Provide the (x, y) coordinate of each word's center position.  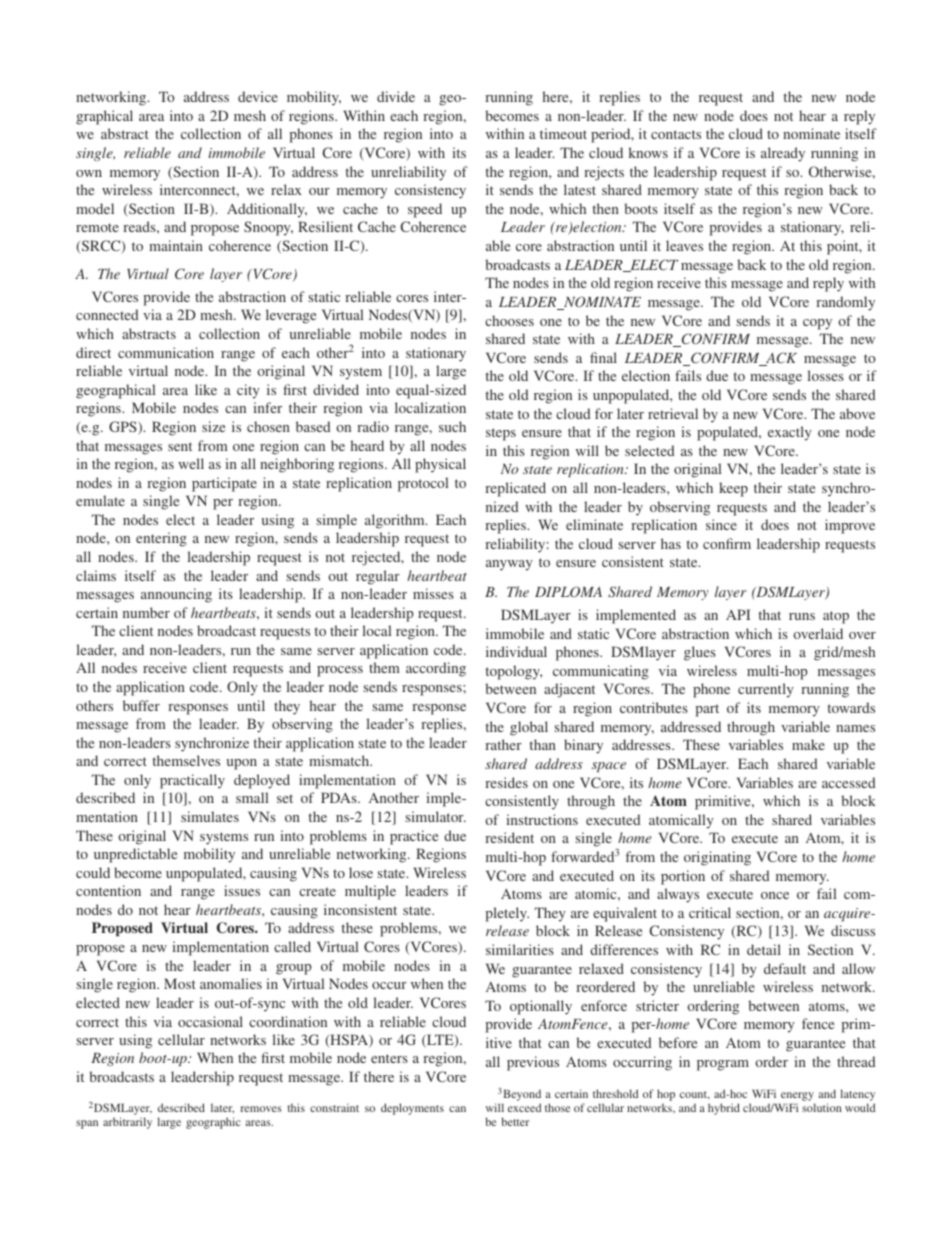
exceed (524, 1107)
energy (798, 1098)
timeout (563, 133)
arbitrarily (127, 1123)
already (783, 154)
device (258, 96)
